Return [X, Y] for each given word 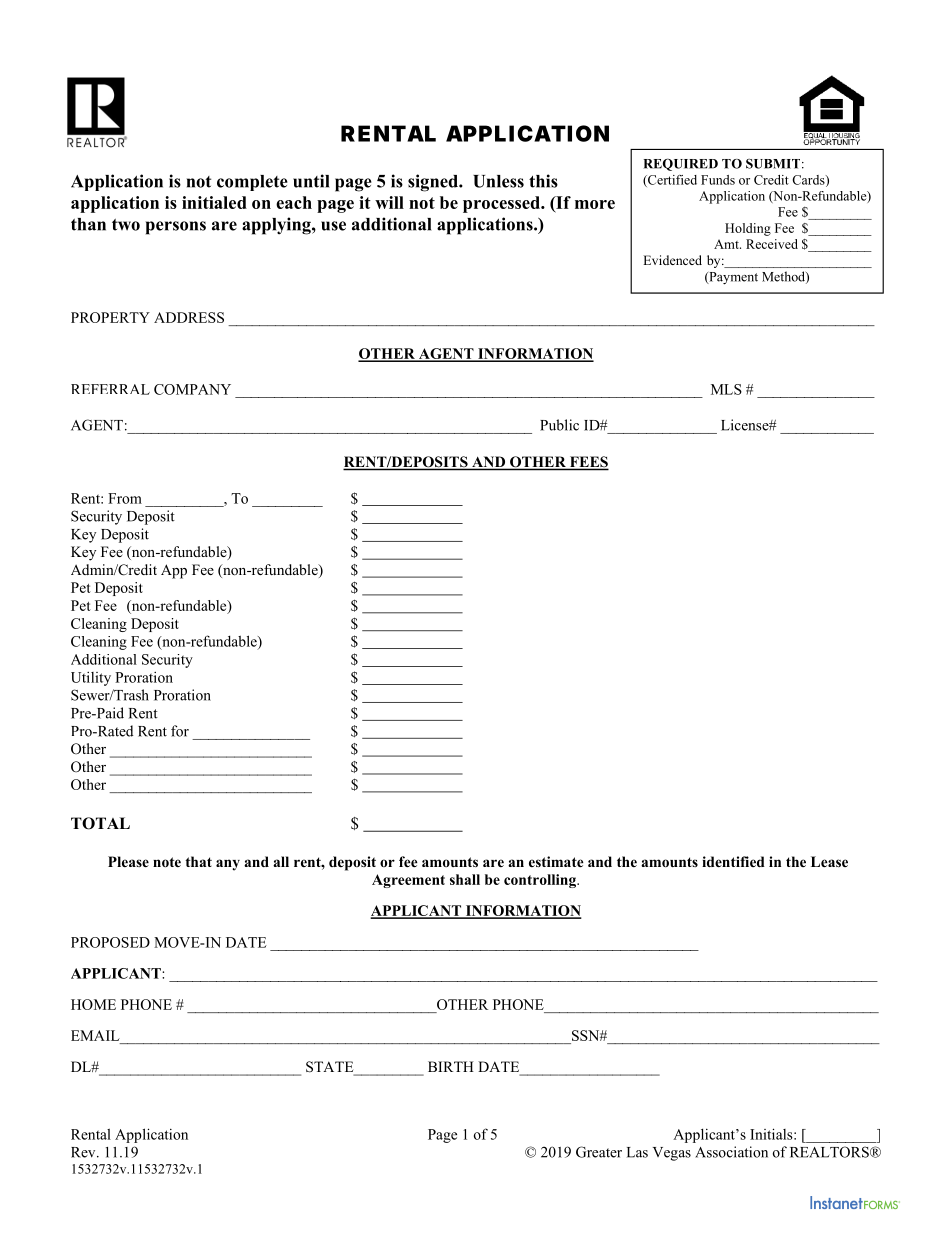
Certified [671, 181]
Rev [84, 1152]
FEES [588, 463]
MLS [726, 389]
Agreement [408, 881]
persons [176, 228]
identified [733, 861]
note [167, 862]
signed [434, 183]
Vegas [672, 1154]
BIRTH [451, 1066]
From [125, 498]
